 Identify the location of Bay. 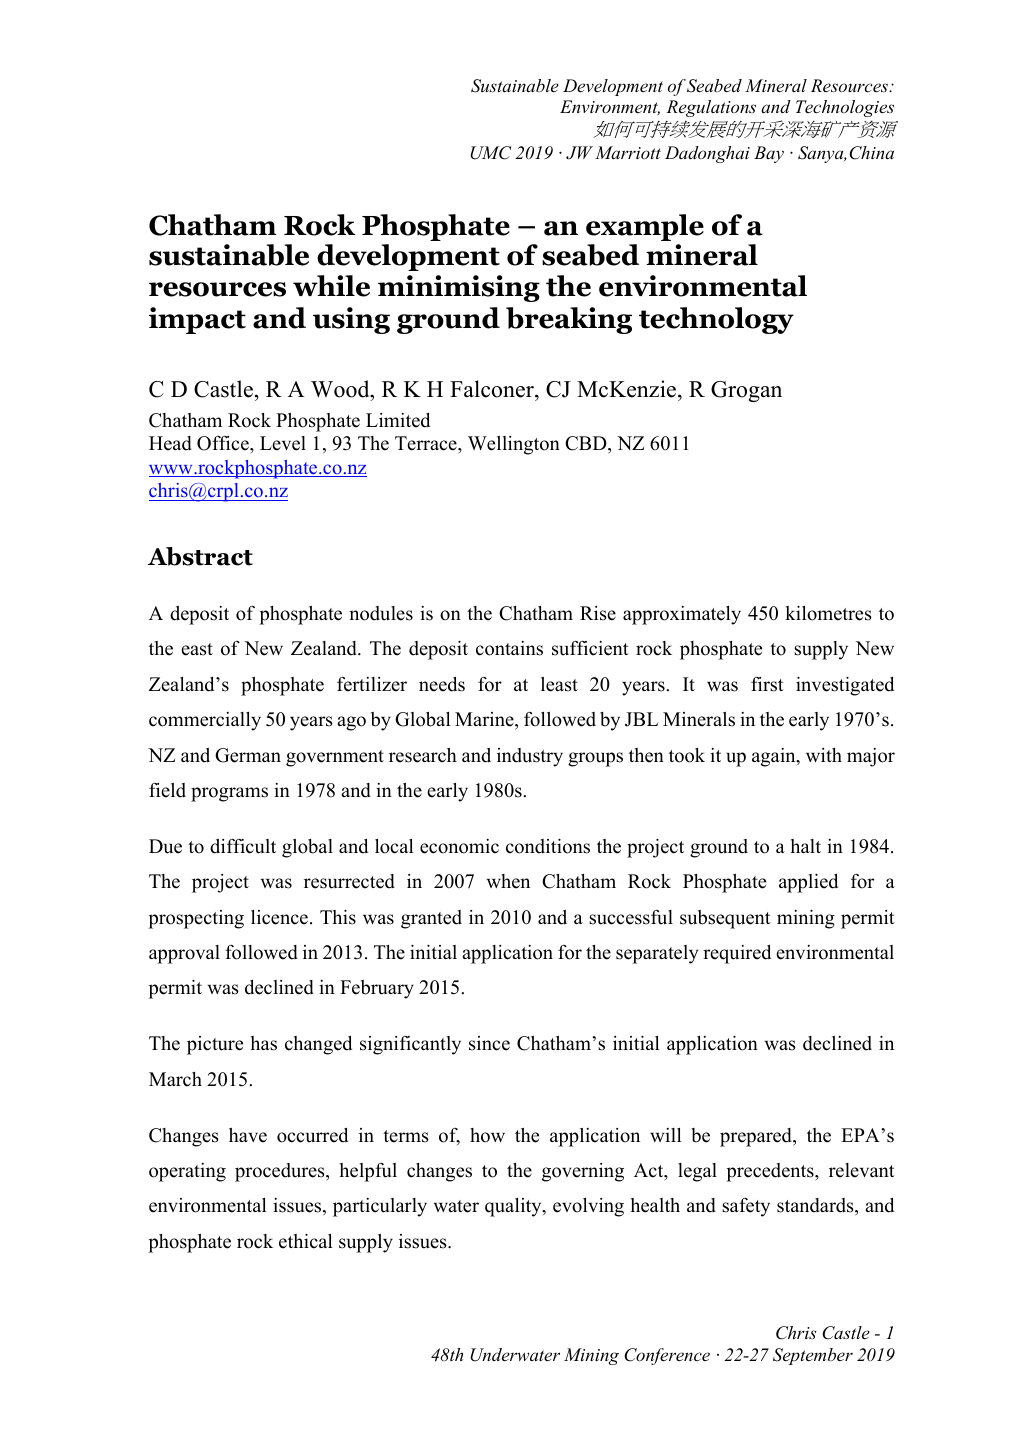
(769, 154).
